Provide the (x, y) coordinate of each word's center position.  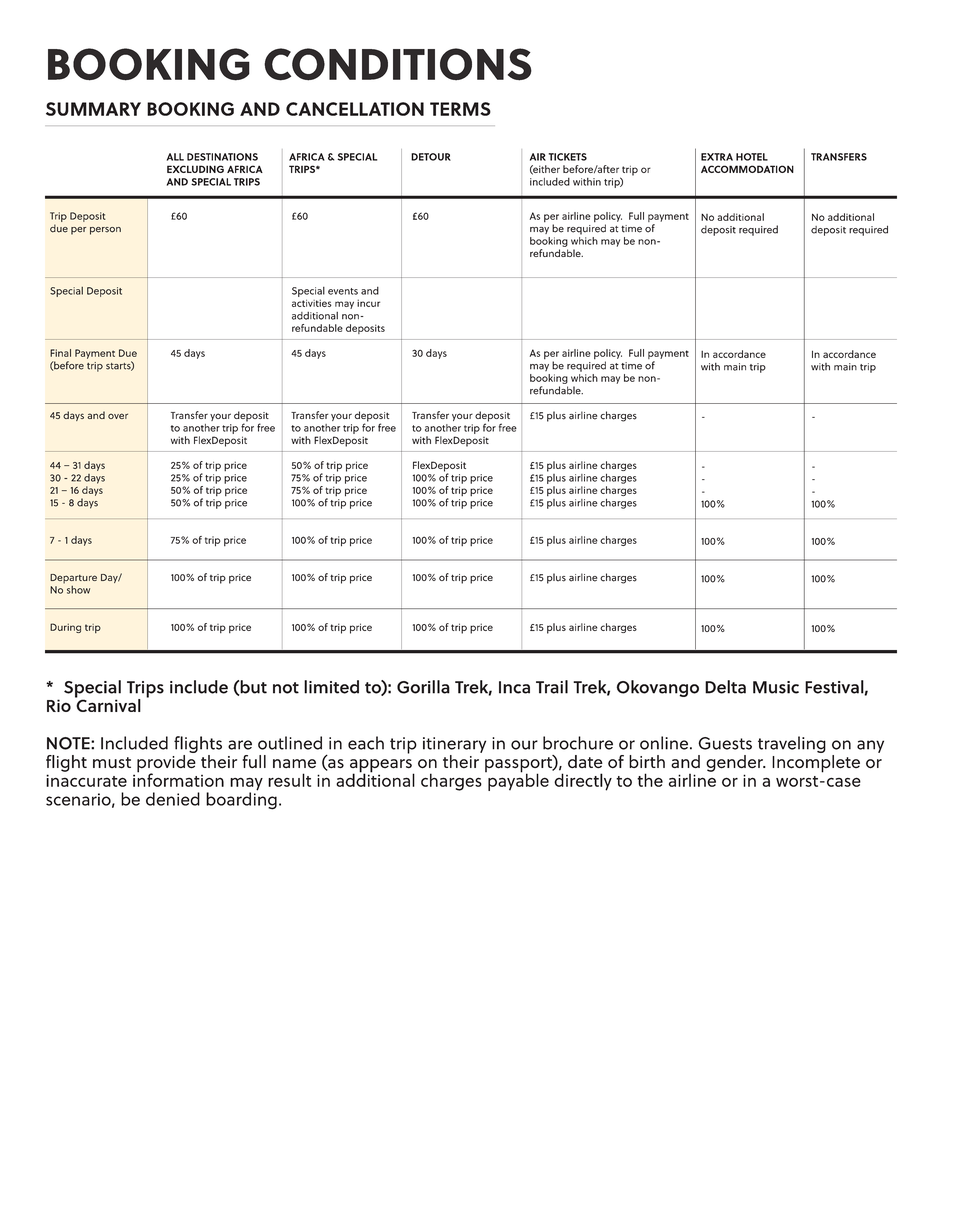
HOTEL (752, 157)
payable (517, 781)
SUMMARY (93, 109)
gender (735, 763)
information (178, 779)
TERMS (460, 109)
